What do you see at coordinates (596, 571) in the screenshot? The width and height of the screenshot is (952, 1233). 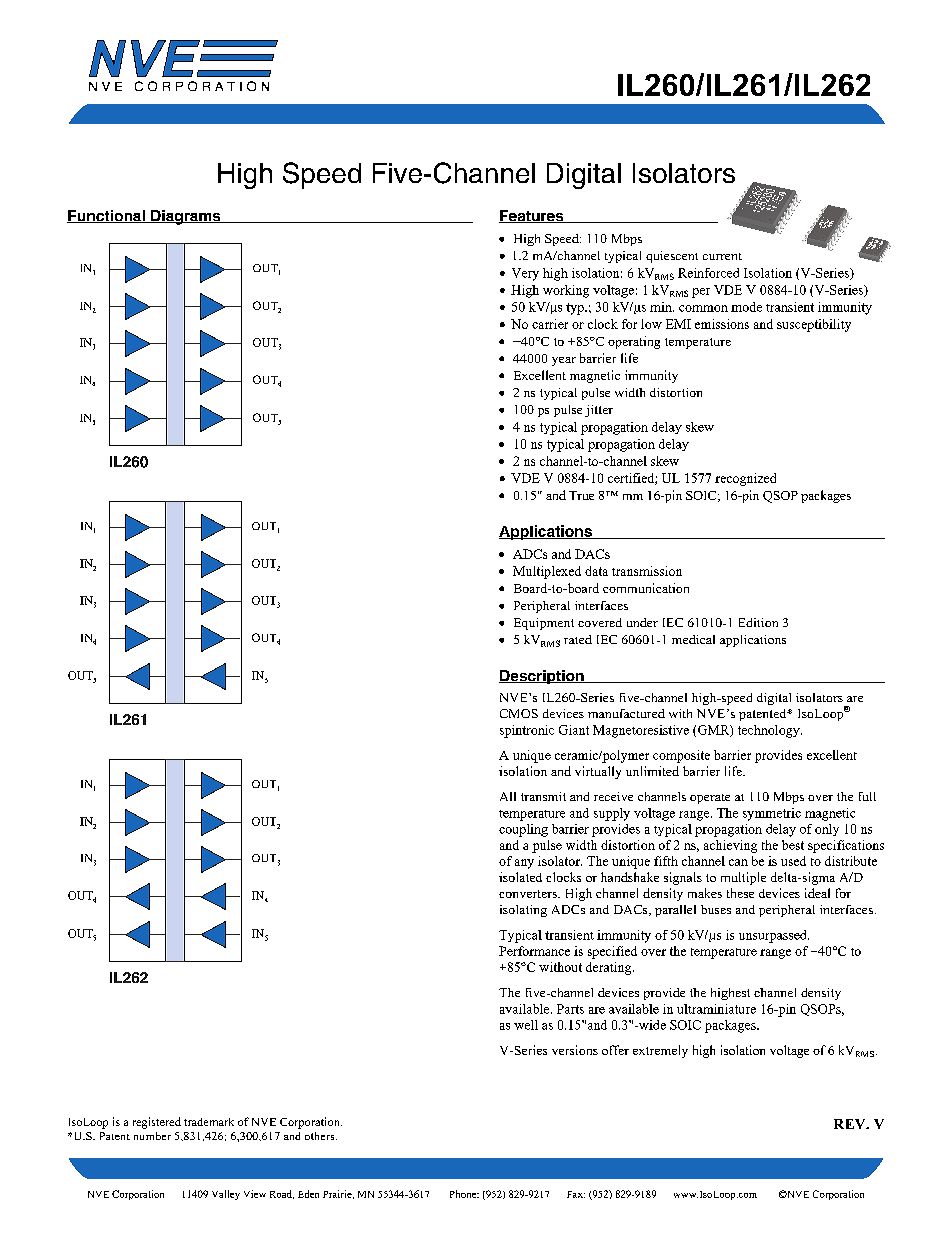 I see `data` at bounding box center [596, 571].
